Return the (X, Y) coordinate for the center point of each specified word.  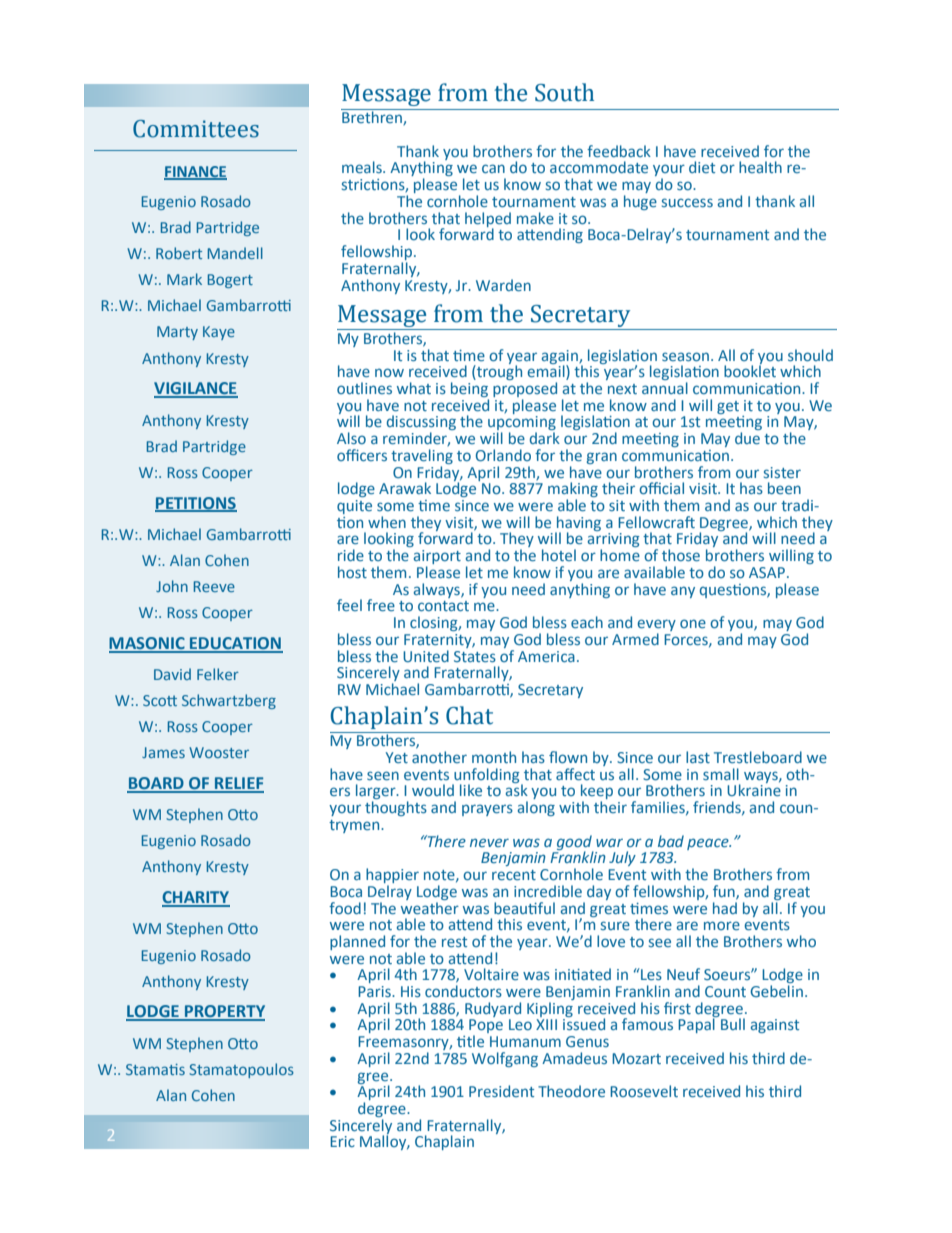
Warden (503, 285)
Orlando (503, 455)
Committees (196, 129)
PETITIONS (196, 504)
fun (725, 892)
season (685, 356)
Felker (218, 674)
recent (514, 875)
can (493, 168)
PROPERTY (223, 1012)
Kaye (219, 333)
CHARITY (196, 898)
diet (702, 167)
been (784, 488)
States (475, 656)
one (693, 623)
